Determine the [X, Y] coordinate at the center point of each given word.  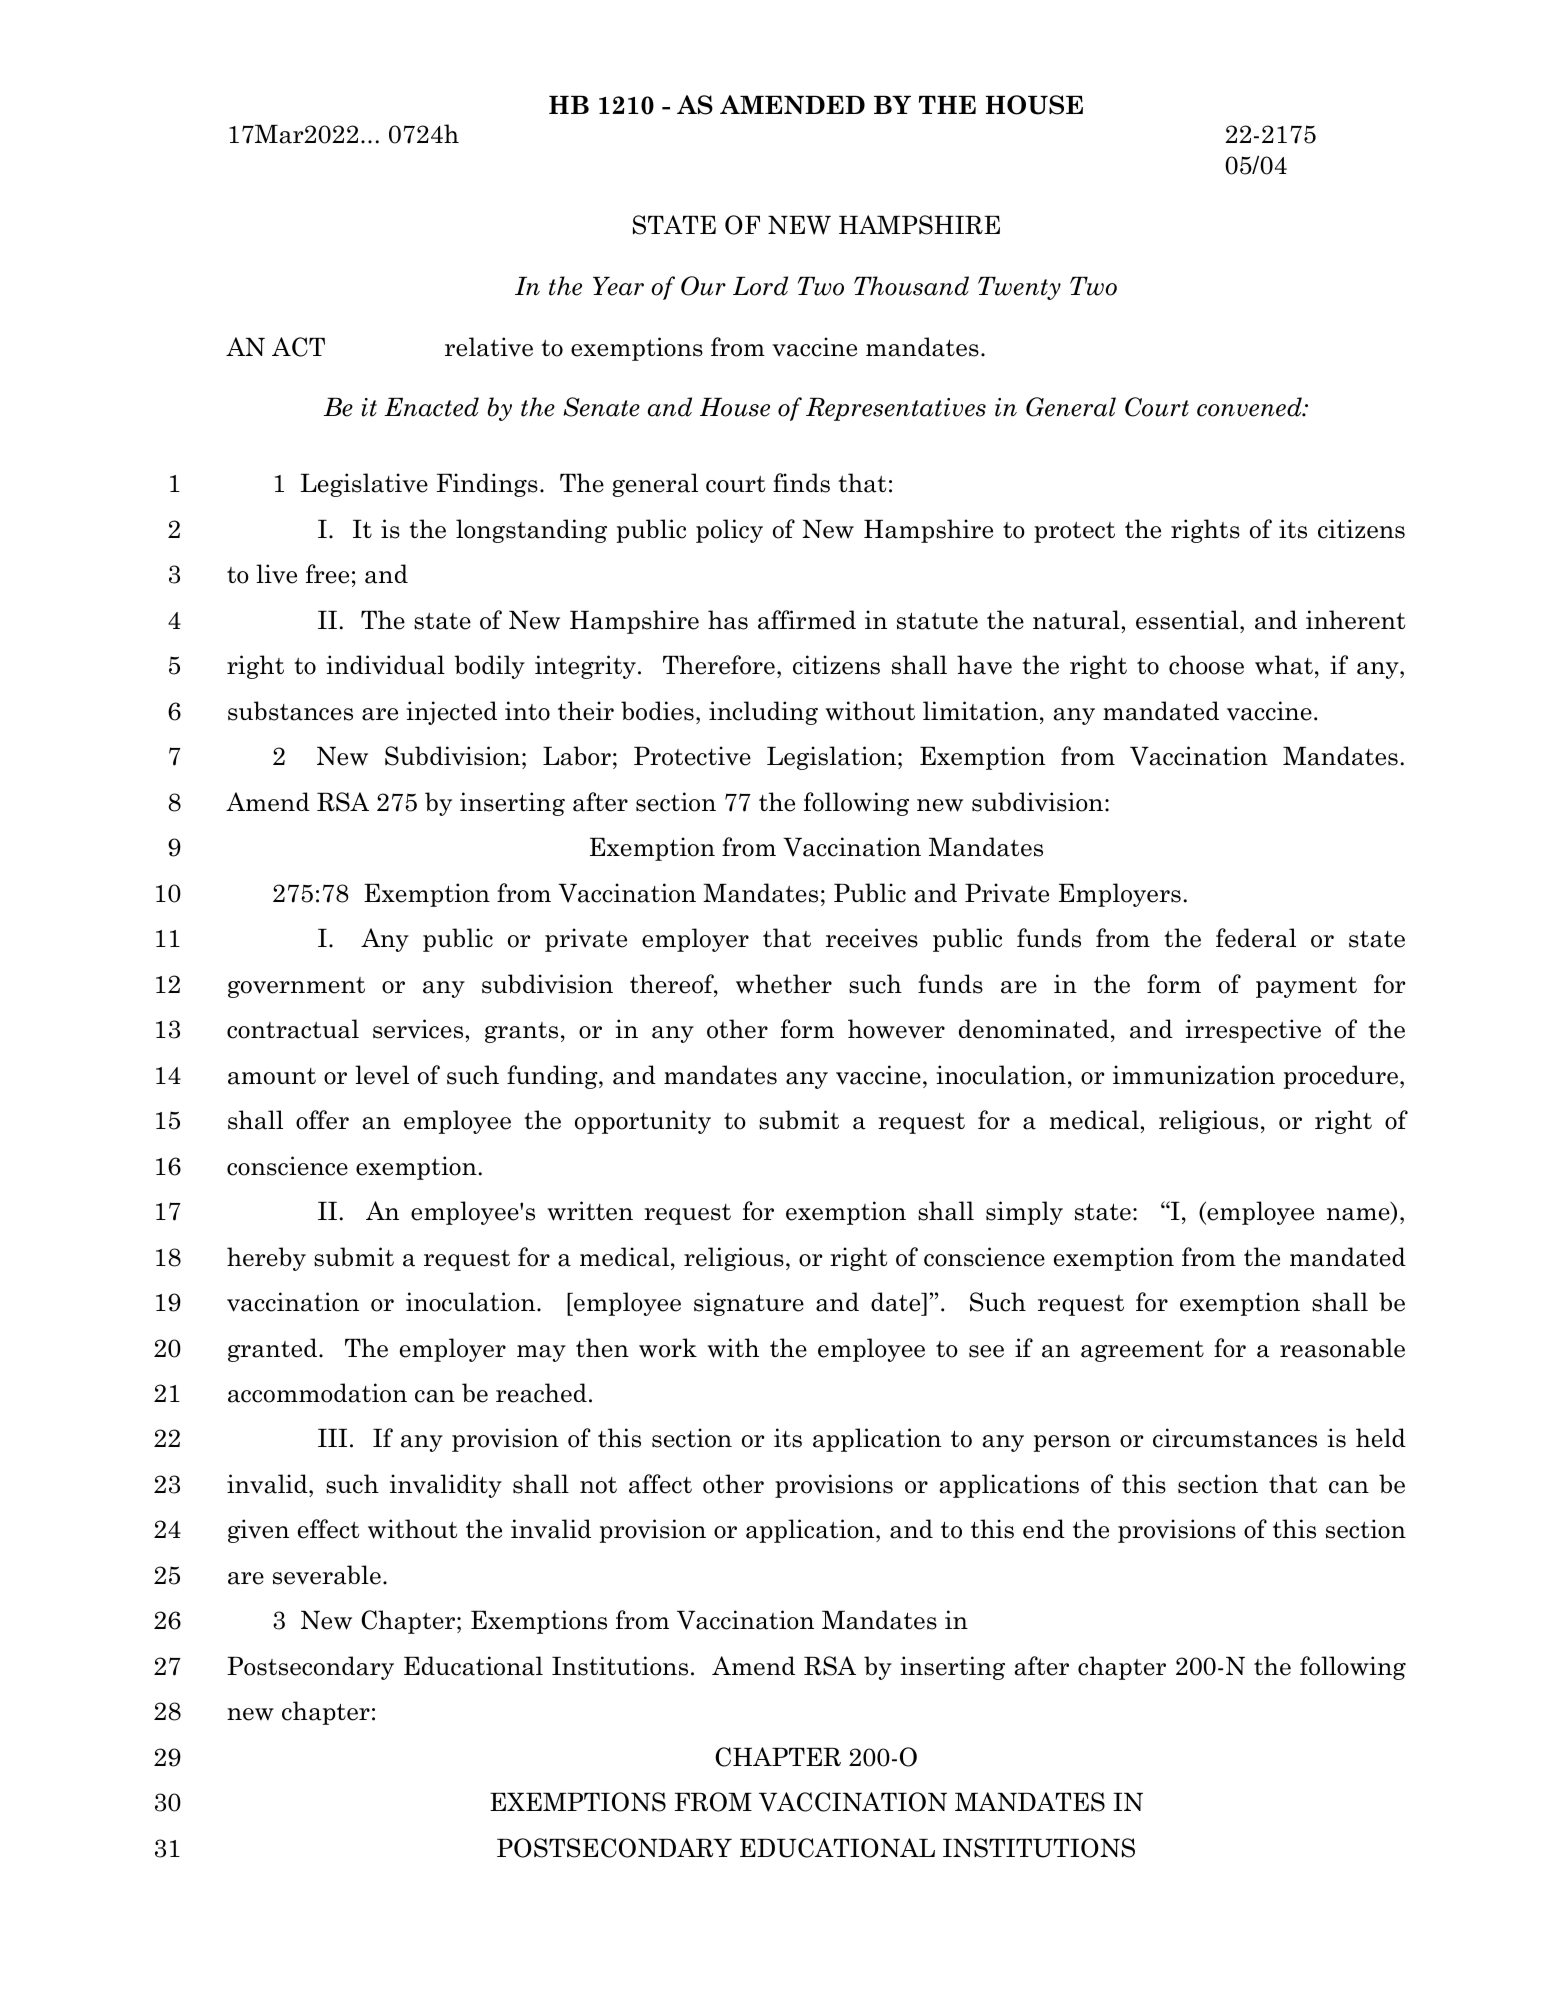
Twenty [1019, 288]
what [1284, 665]
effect [328, 1529]
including [763, 713]
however [896, 1029]
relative [489, 347]
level [382, 1075]
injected [451, 713]
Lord [760, 286]
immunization [1194, 1075]
